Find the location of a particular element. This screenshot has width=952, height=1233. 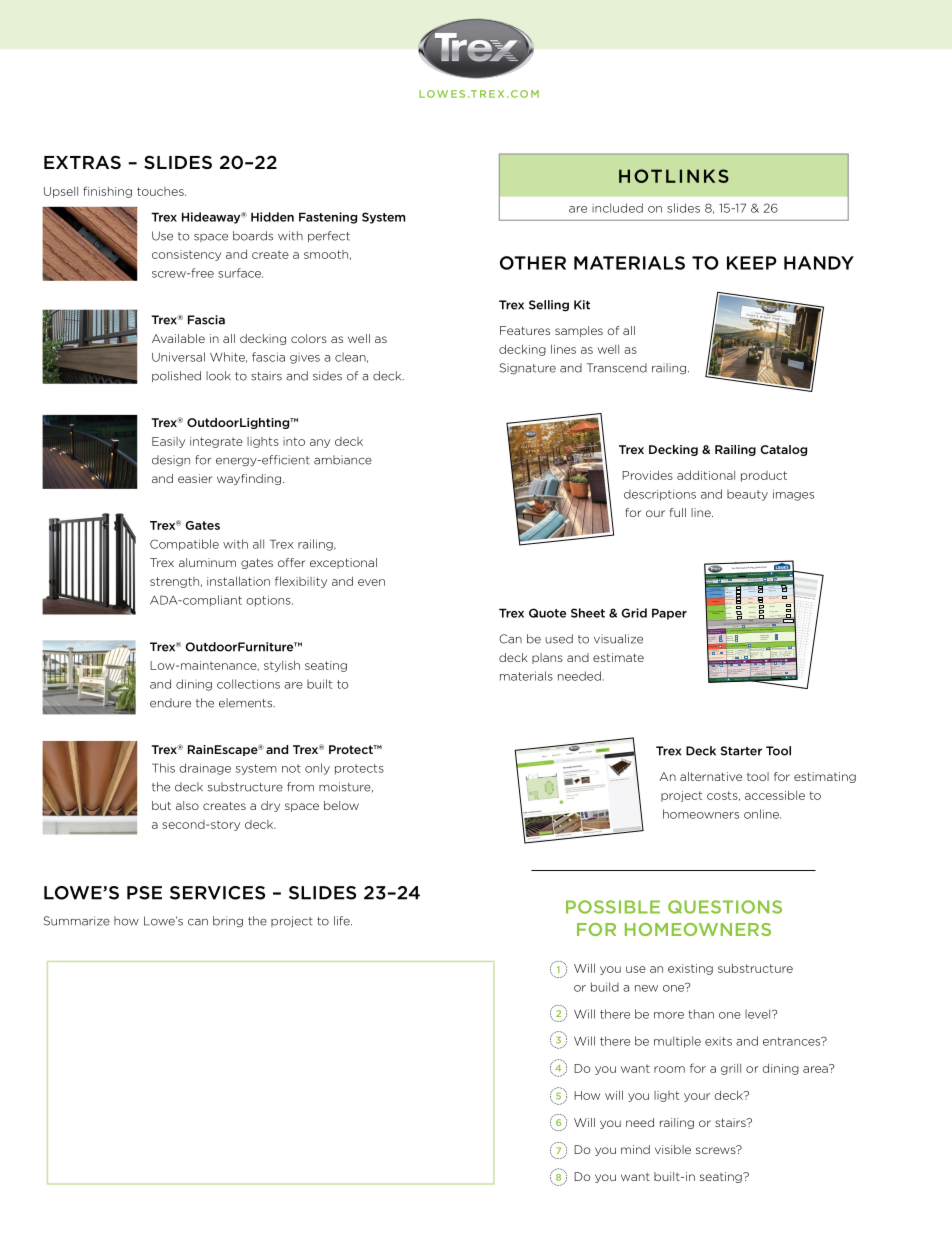

touches is located at coordinates (161, 191).
